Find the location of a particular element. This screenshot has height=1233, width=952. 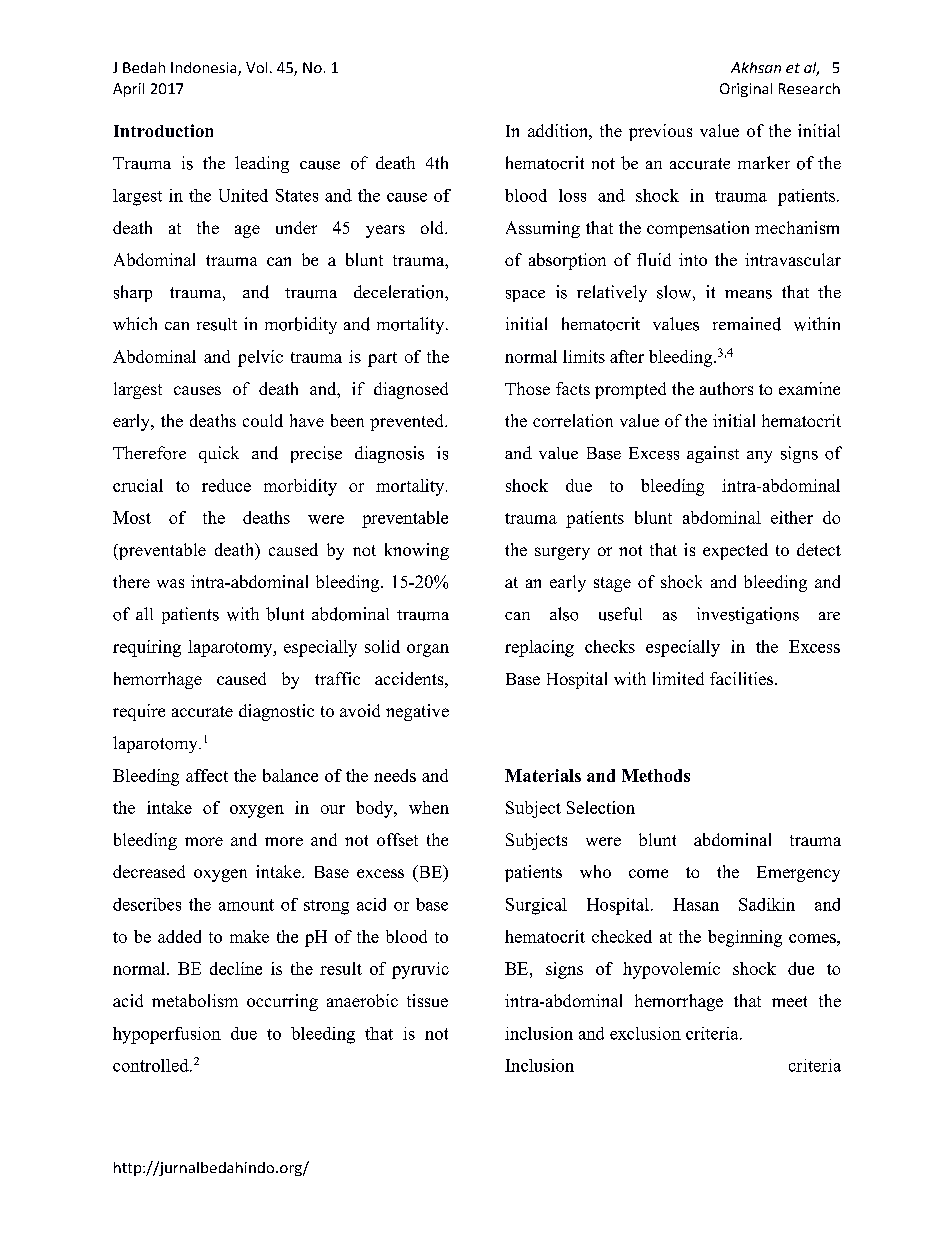

affect is located at coordinates (207, 775).
